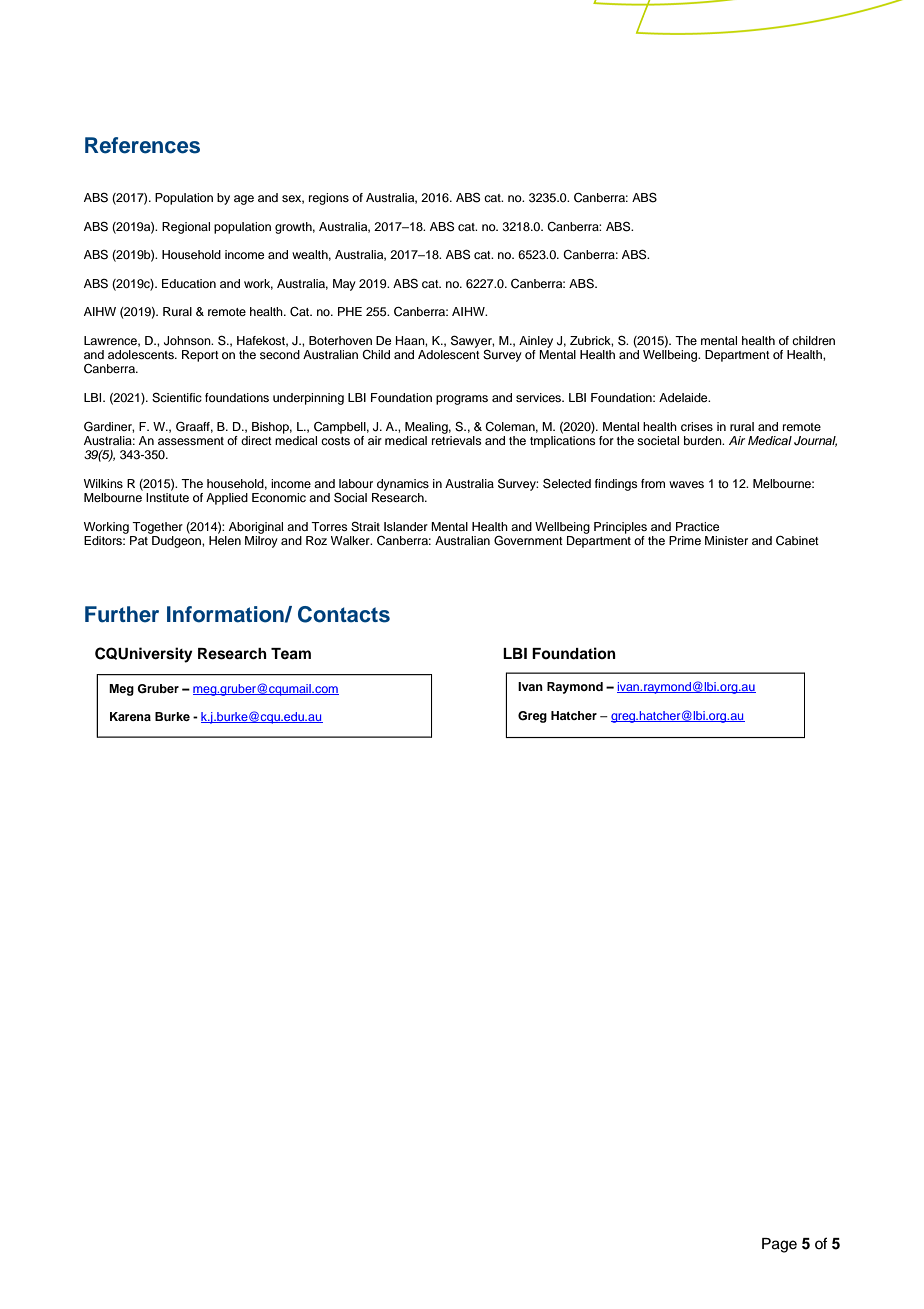  Describe the element at coordinates (177, 542) in the image. I see `Dudgeon` at that location.
